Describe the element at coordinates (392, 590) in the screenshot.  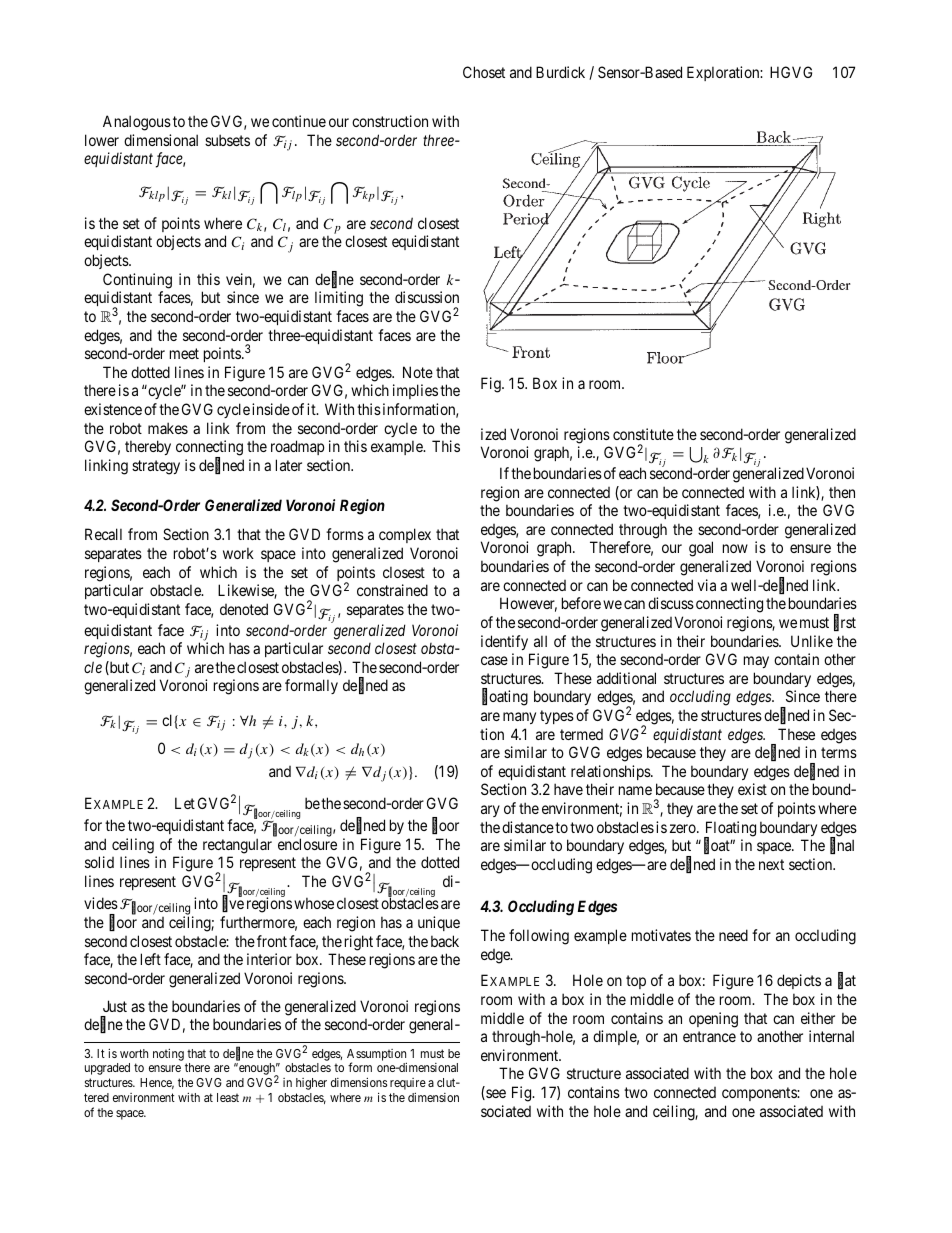
I see `constrained` at that location.
